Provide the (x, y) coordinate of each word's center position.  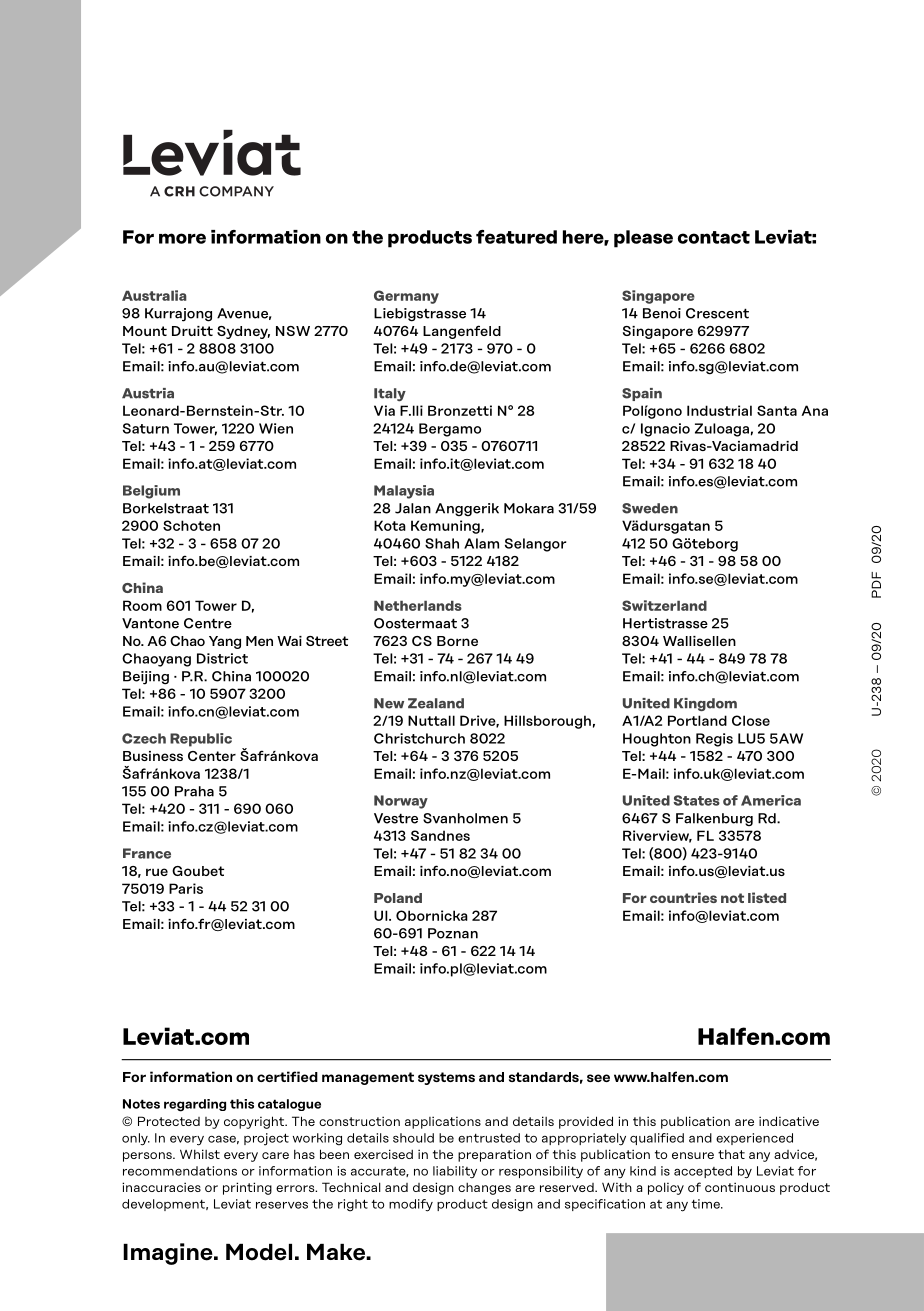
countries (683, 897)
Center (212, 756)
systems (446, 1078)
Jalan (413, 508)
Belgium (151, 492)
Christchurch (419, 738)
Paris (186, 888)
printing (247, 1188)
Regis (714, 740)
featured (516, 237)
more (182, 238)
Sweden (650, 508)
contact (714, 237)
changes (484, 1188)
